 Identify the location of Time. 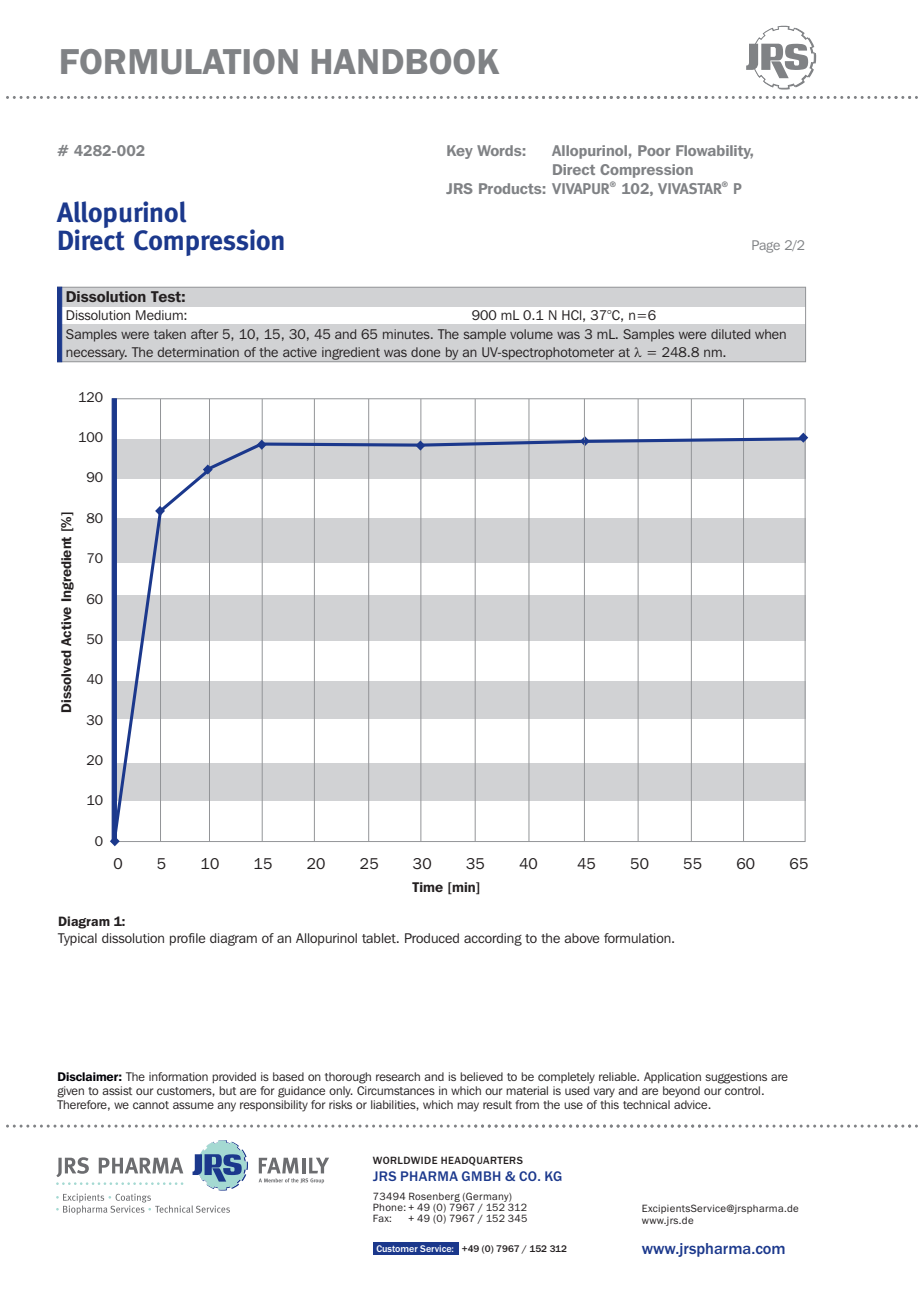
(427, 887).
